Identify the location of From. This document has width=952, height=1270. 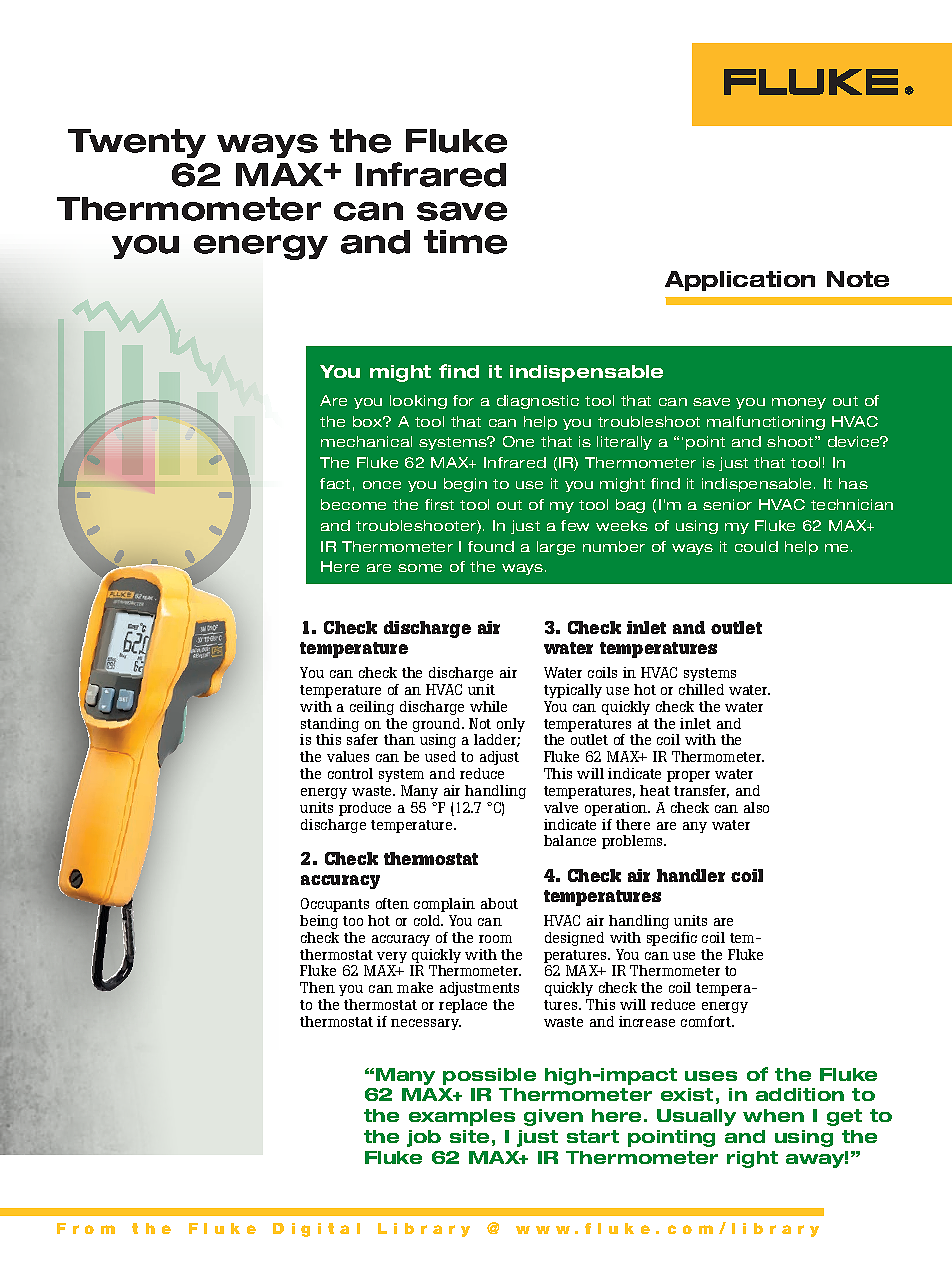
(86, 1228).
